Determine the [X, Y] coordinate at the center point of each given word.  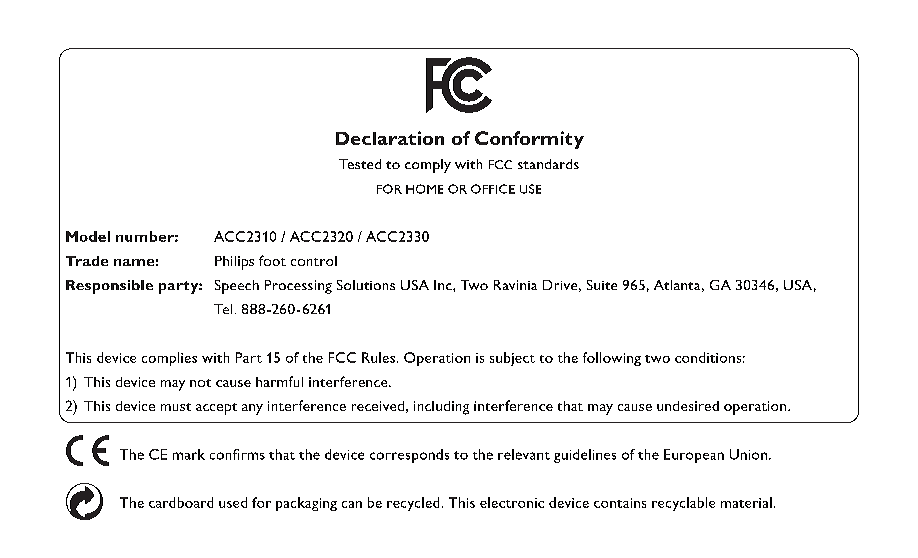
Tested [360, 164]
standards [548, 164]
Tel [223, 309]
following [612, 359]
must [176, 407]
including [441, 408]
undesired [688, 406]
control [314, 261]
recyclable [683, 504]
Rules [378, 357]
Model [88, 236]
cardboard [181, 502]
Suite [602, 285]
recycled [413, 504]
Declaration [390, 138]
